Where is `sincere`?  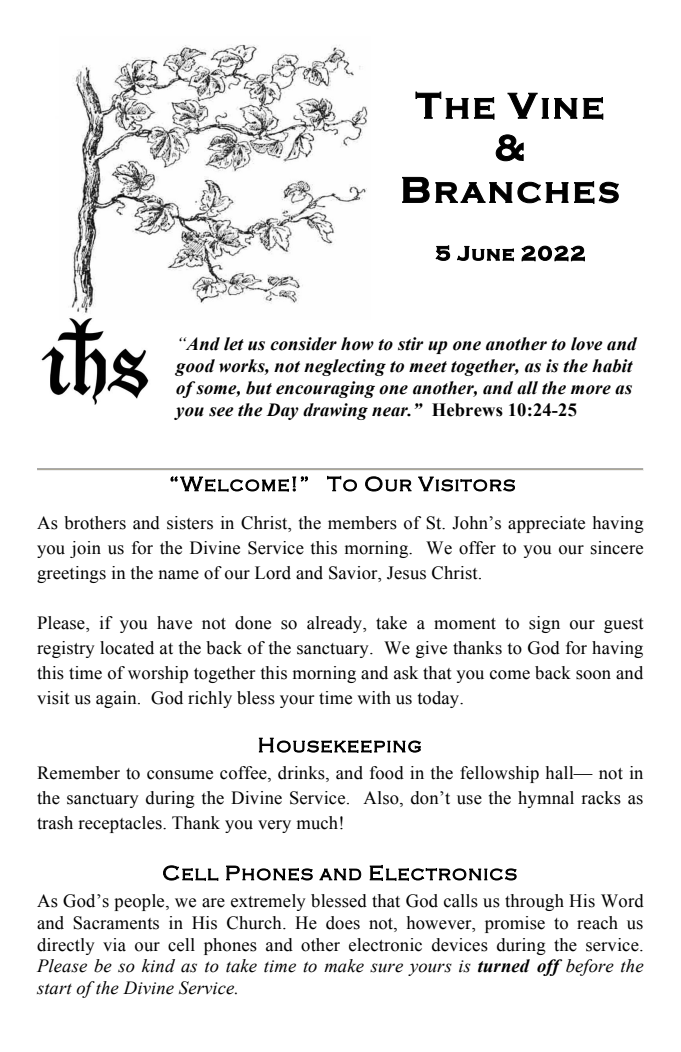
sincere is located at coordinates (617, 548).
